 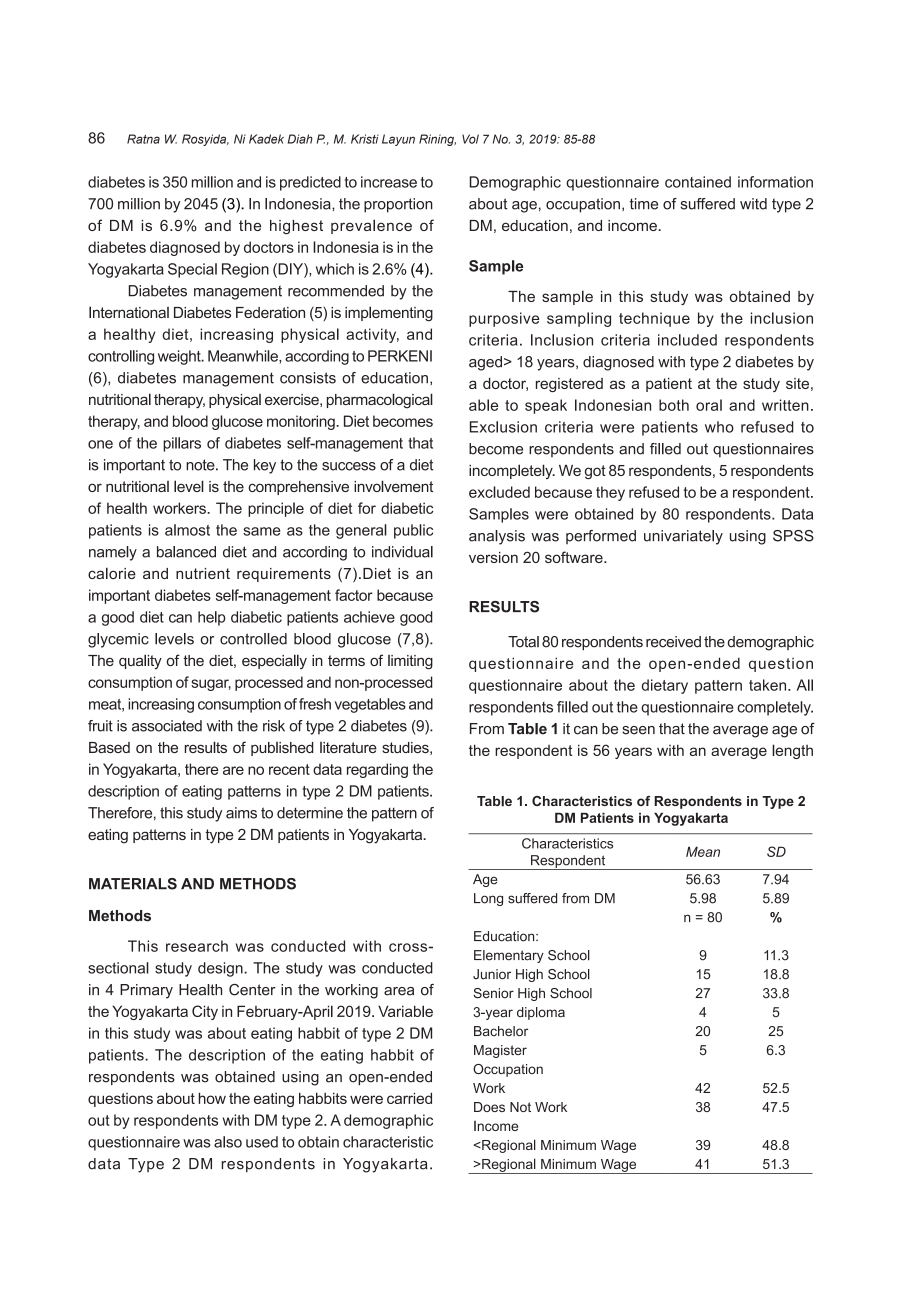 I want to click on contained, so click(x=698, y=182).
